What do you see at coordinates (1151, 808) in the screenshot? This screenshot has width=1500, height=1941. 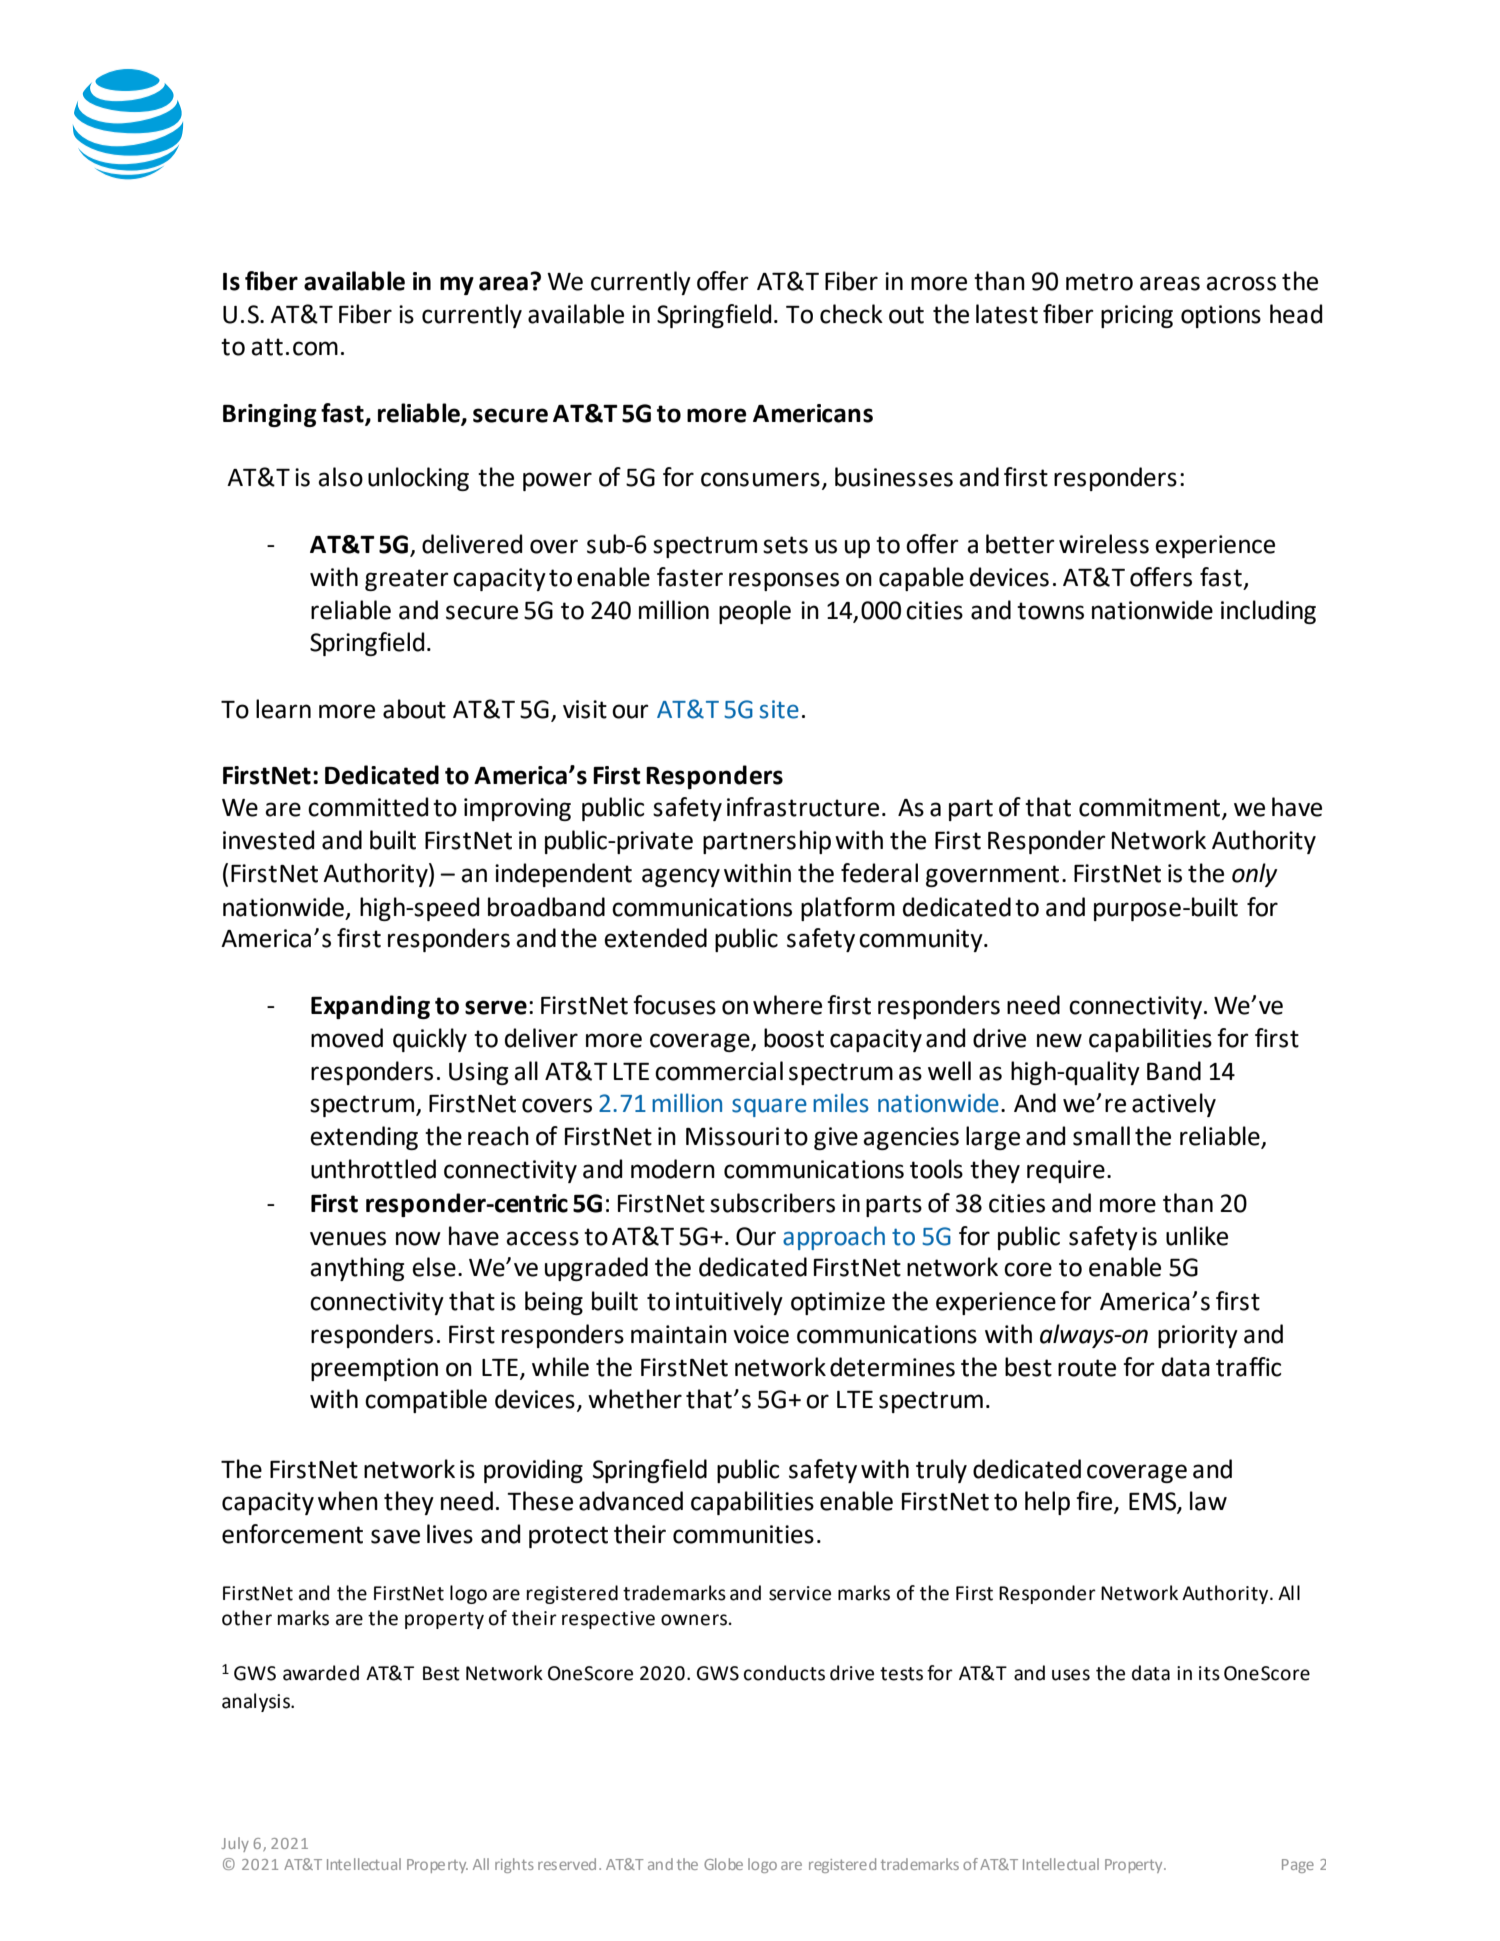 I see `commitment` at bounding box center [1151, 808].
